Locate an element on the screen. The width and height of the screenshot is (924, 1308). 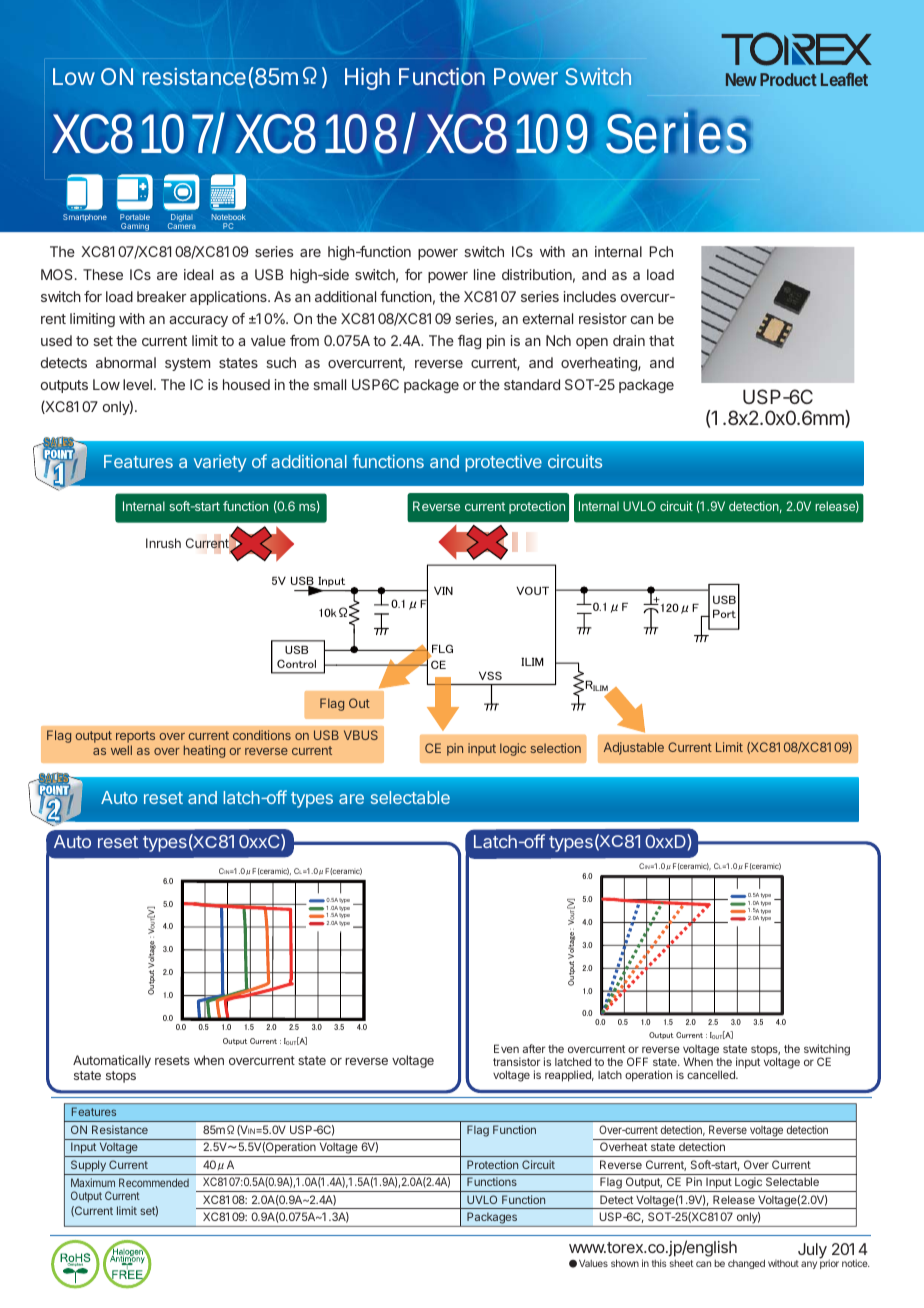
line is located at coordinates (485, 274).
